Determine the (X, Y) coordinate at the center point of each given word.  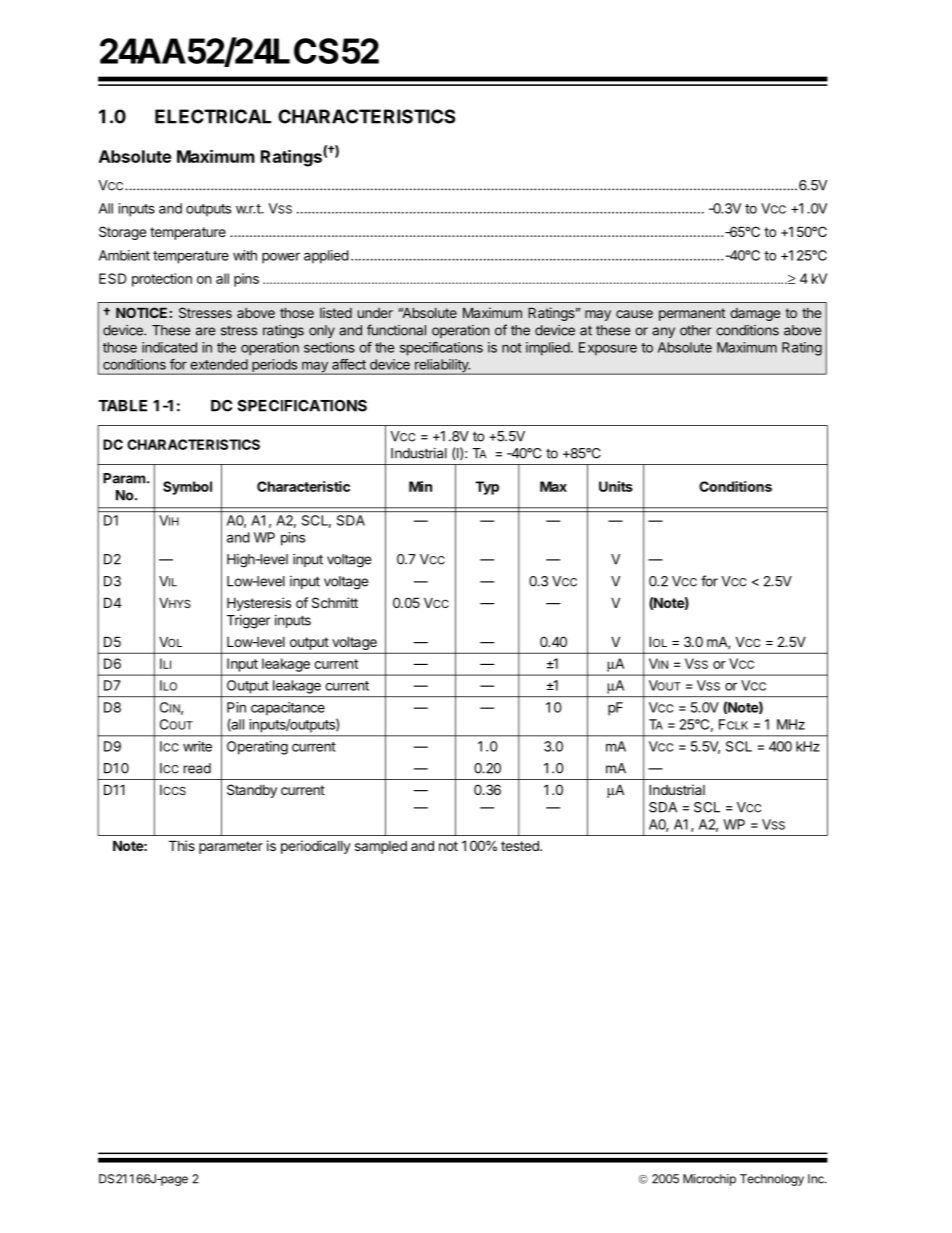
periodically (316, 847)
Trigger (248, 622)
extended (219, 364)
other (696, 330)
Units (616, 486)
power (281, 258)
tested (521, 845)
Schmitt (335, 602)
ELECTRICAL (213, 116)
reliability (442, 367)
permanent (692, 314)
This (182, 845)
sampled (381, 847)
